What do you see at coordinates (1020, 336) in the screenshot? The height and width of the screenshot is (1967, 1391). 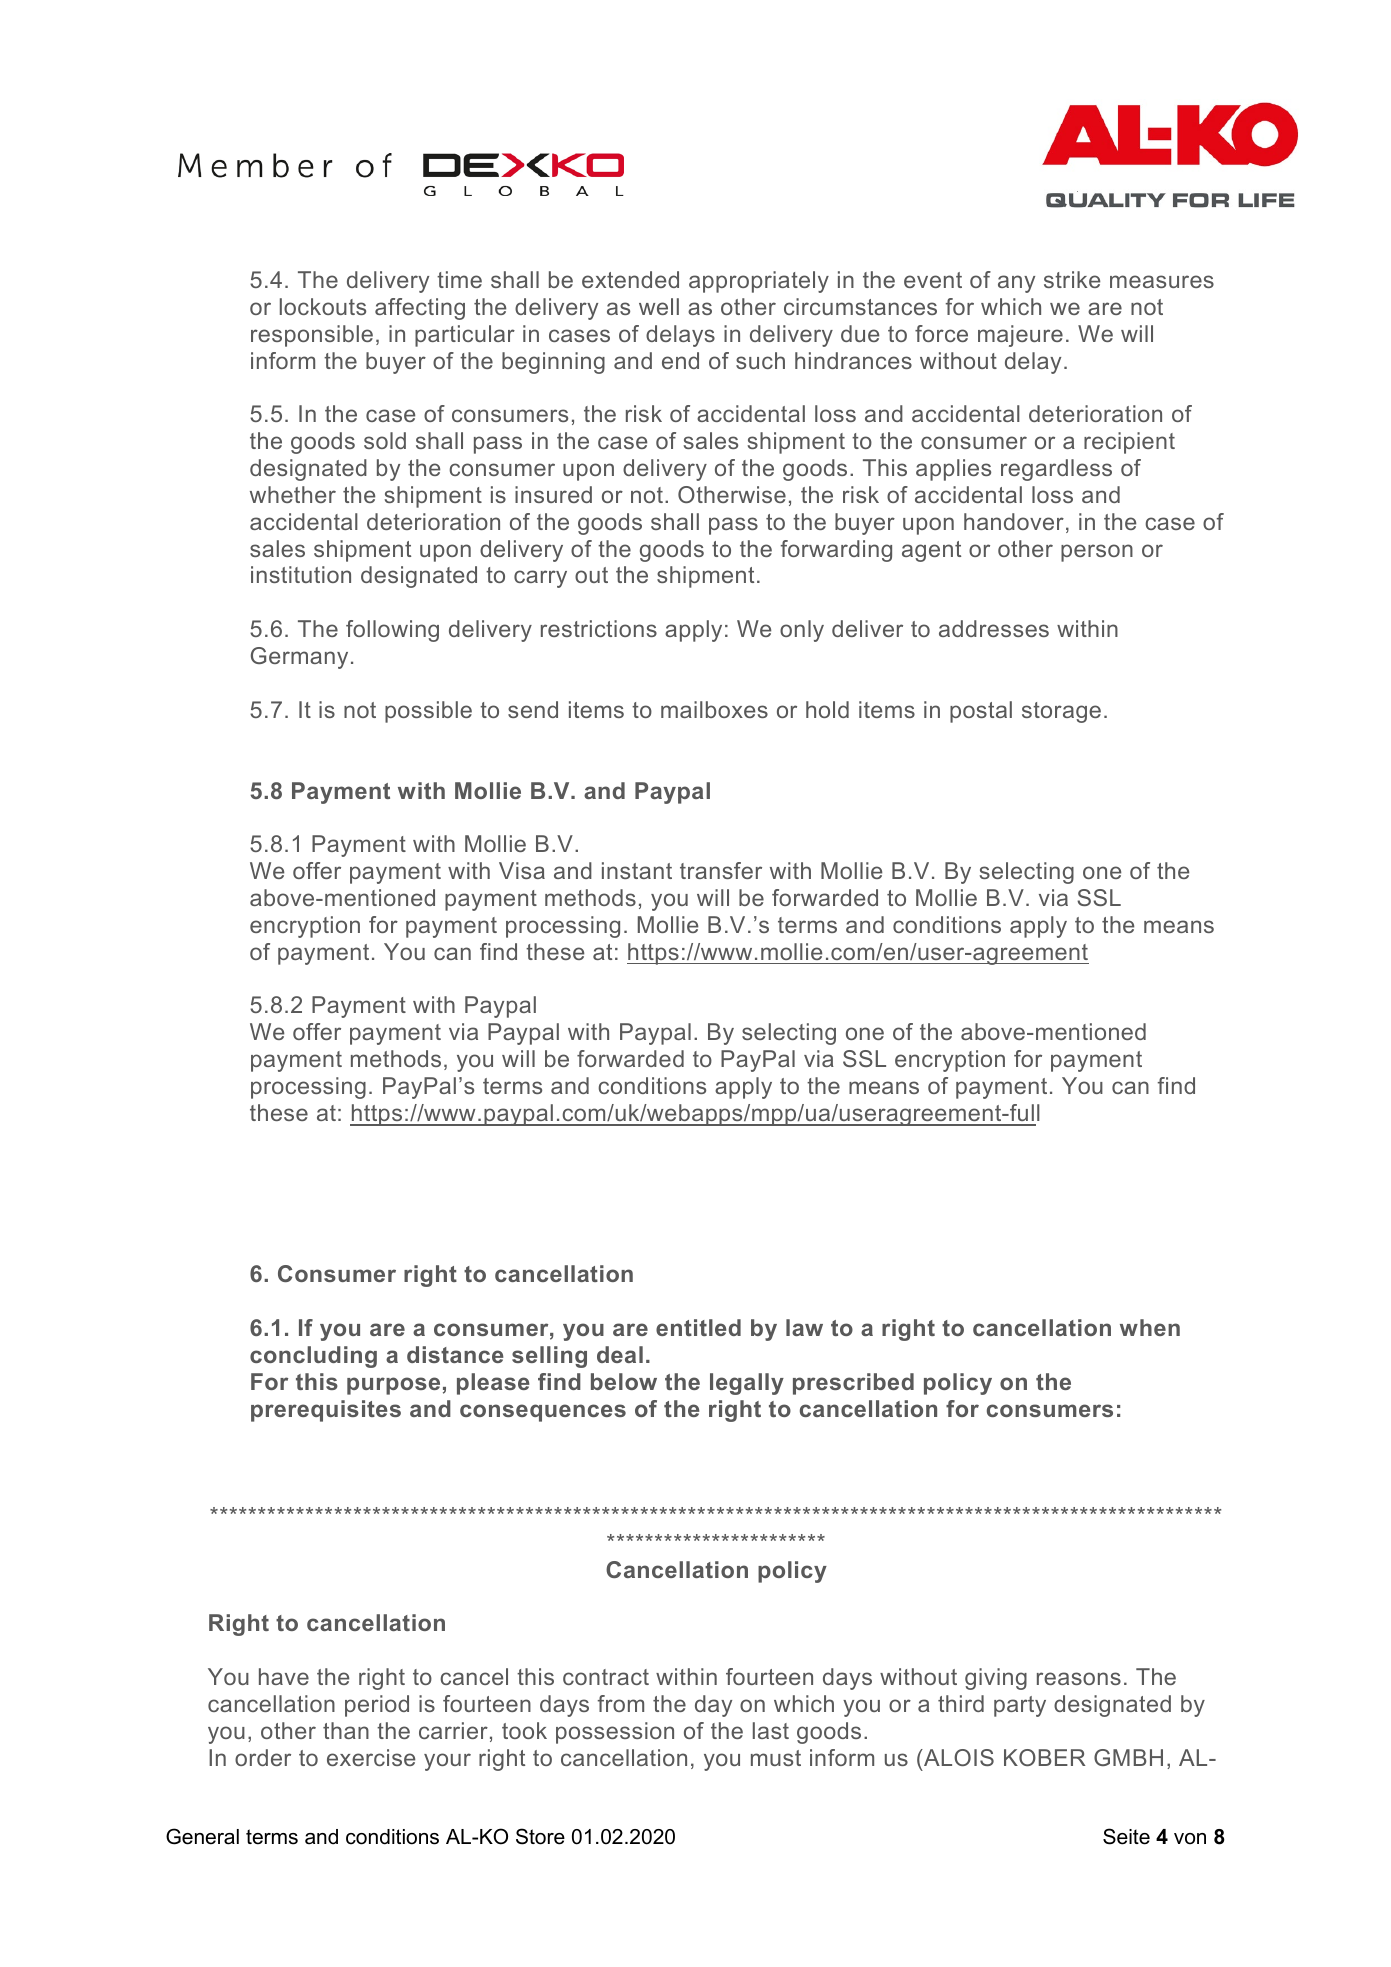 I see `majeure` at bounding box center [1020, 336].
